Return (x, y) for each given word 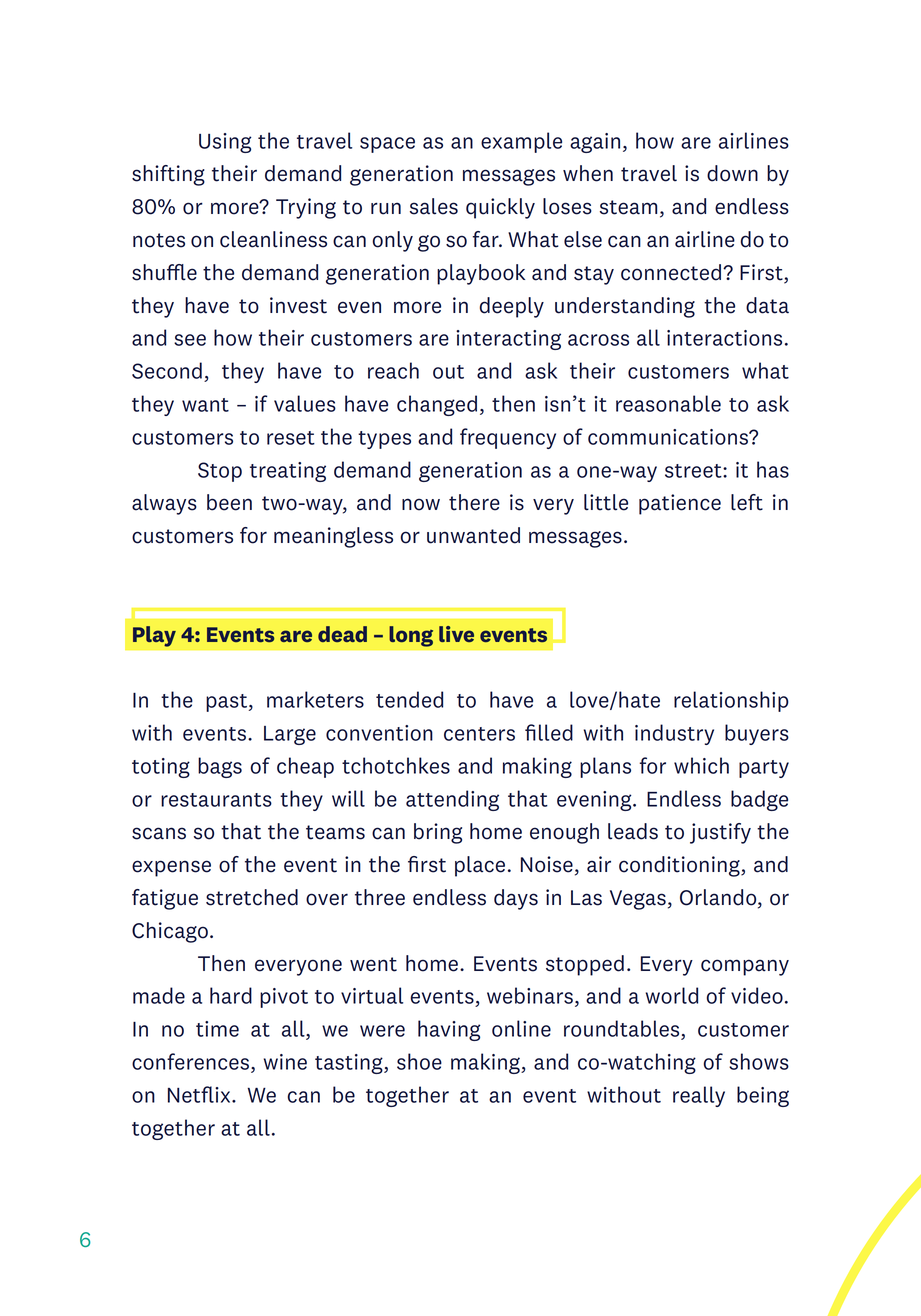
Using (225, 143)
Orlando (719, 898)
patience (680, 504)
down (732, 173)
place (480, 866)
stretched (252, 897)
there (474, 502)
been (229, 502)
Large (290, 735)
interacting (508, 340)
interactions (724, 338)
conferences (190, 1061)
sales (434, 206)
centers (479, 734)
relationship (731, 701)
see (190, 340)
